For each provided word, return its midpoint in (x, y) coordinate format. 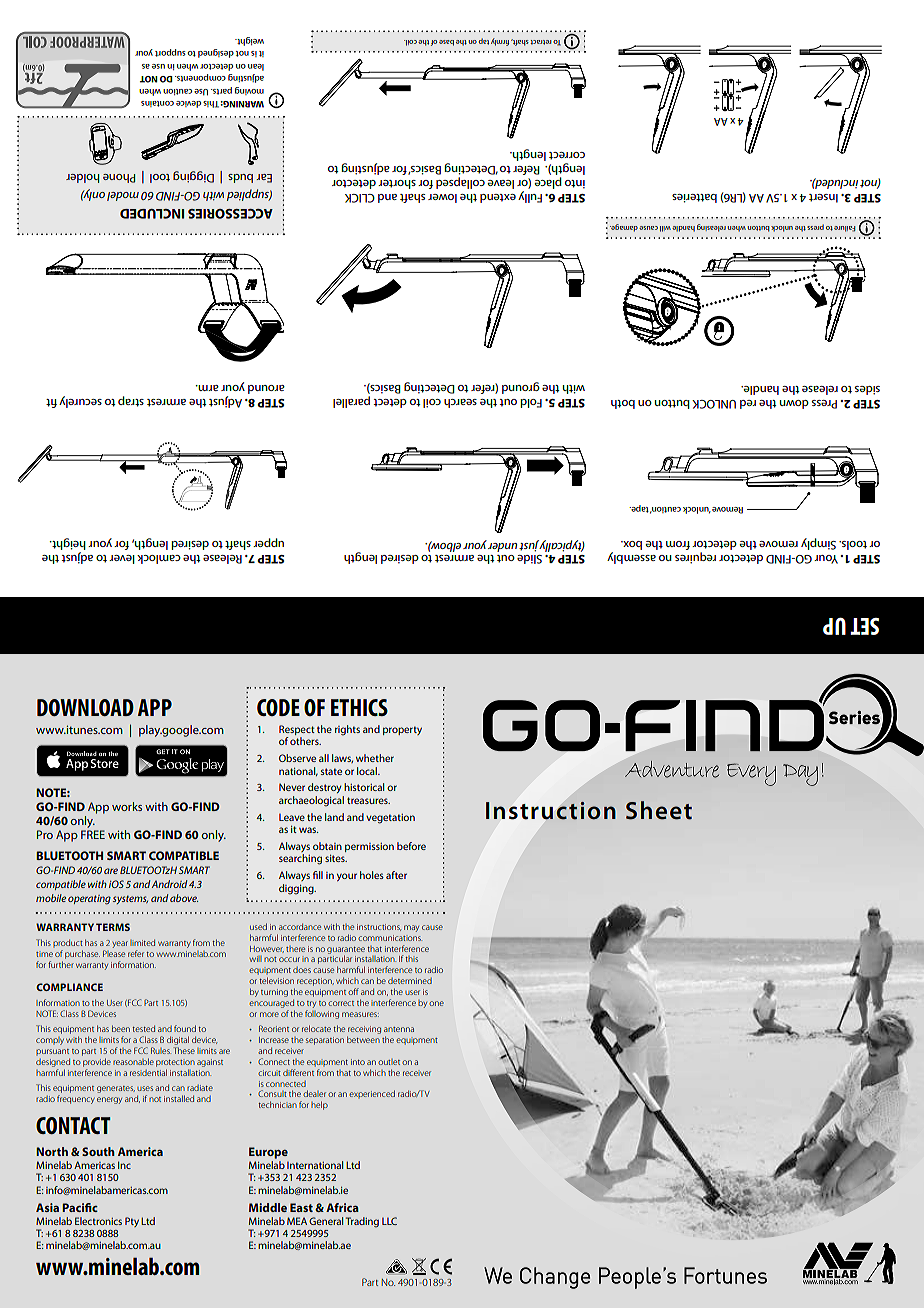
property (402, 730)
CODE (278, 707)
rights (347, 730)
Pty (132, 1222)
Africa (342, 1207)
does (302, 970)
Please (114, 953)
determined (410, 981)
